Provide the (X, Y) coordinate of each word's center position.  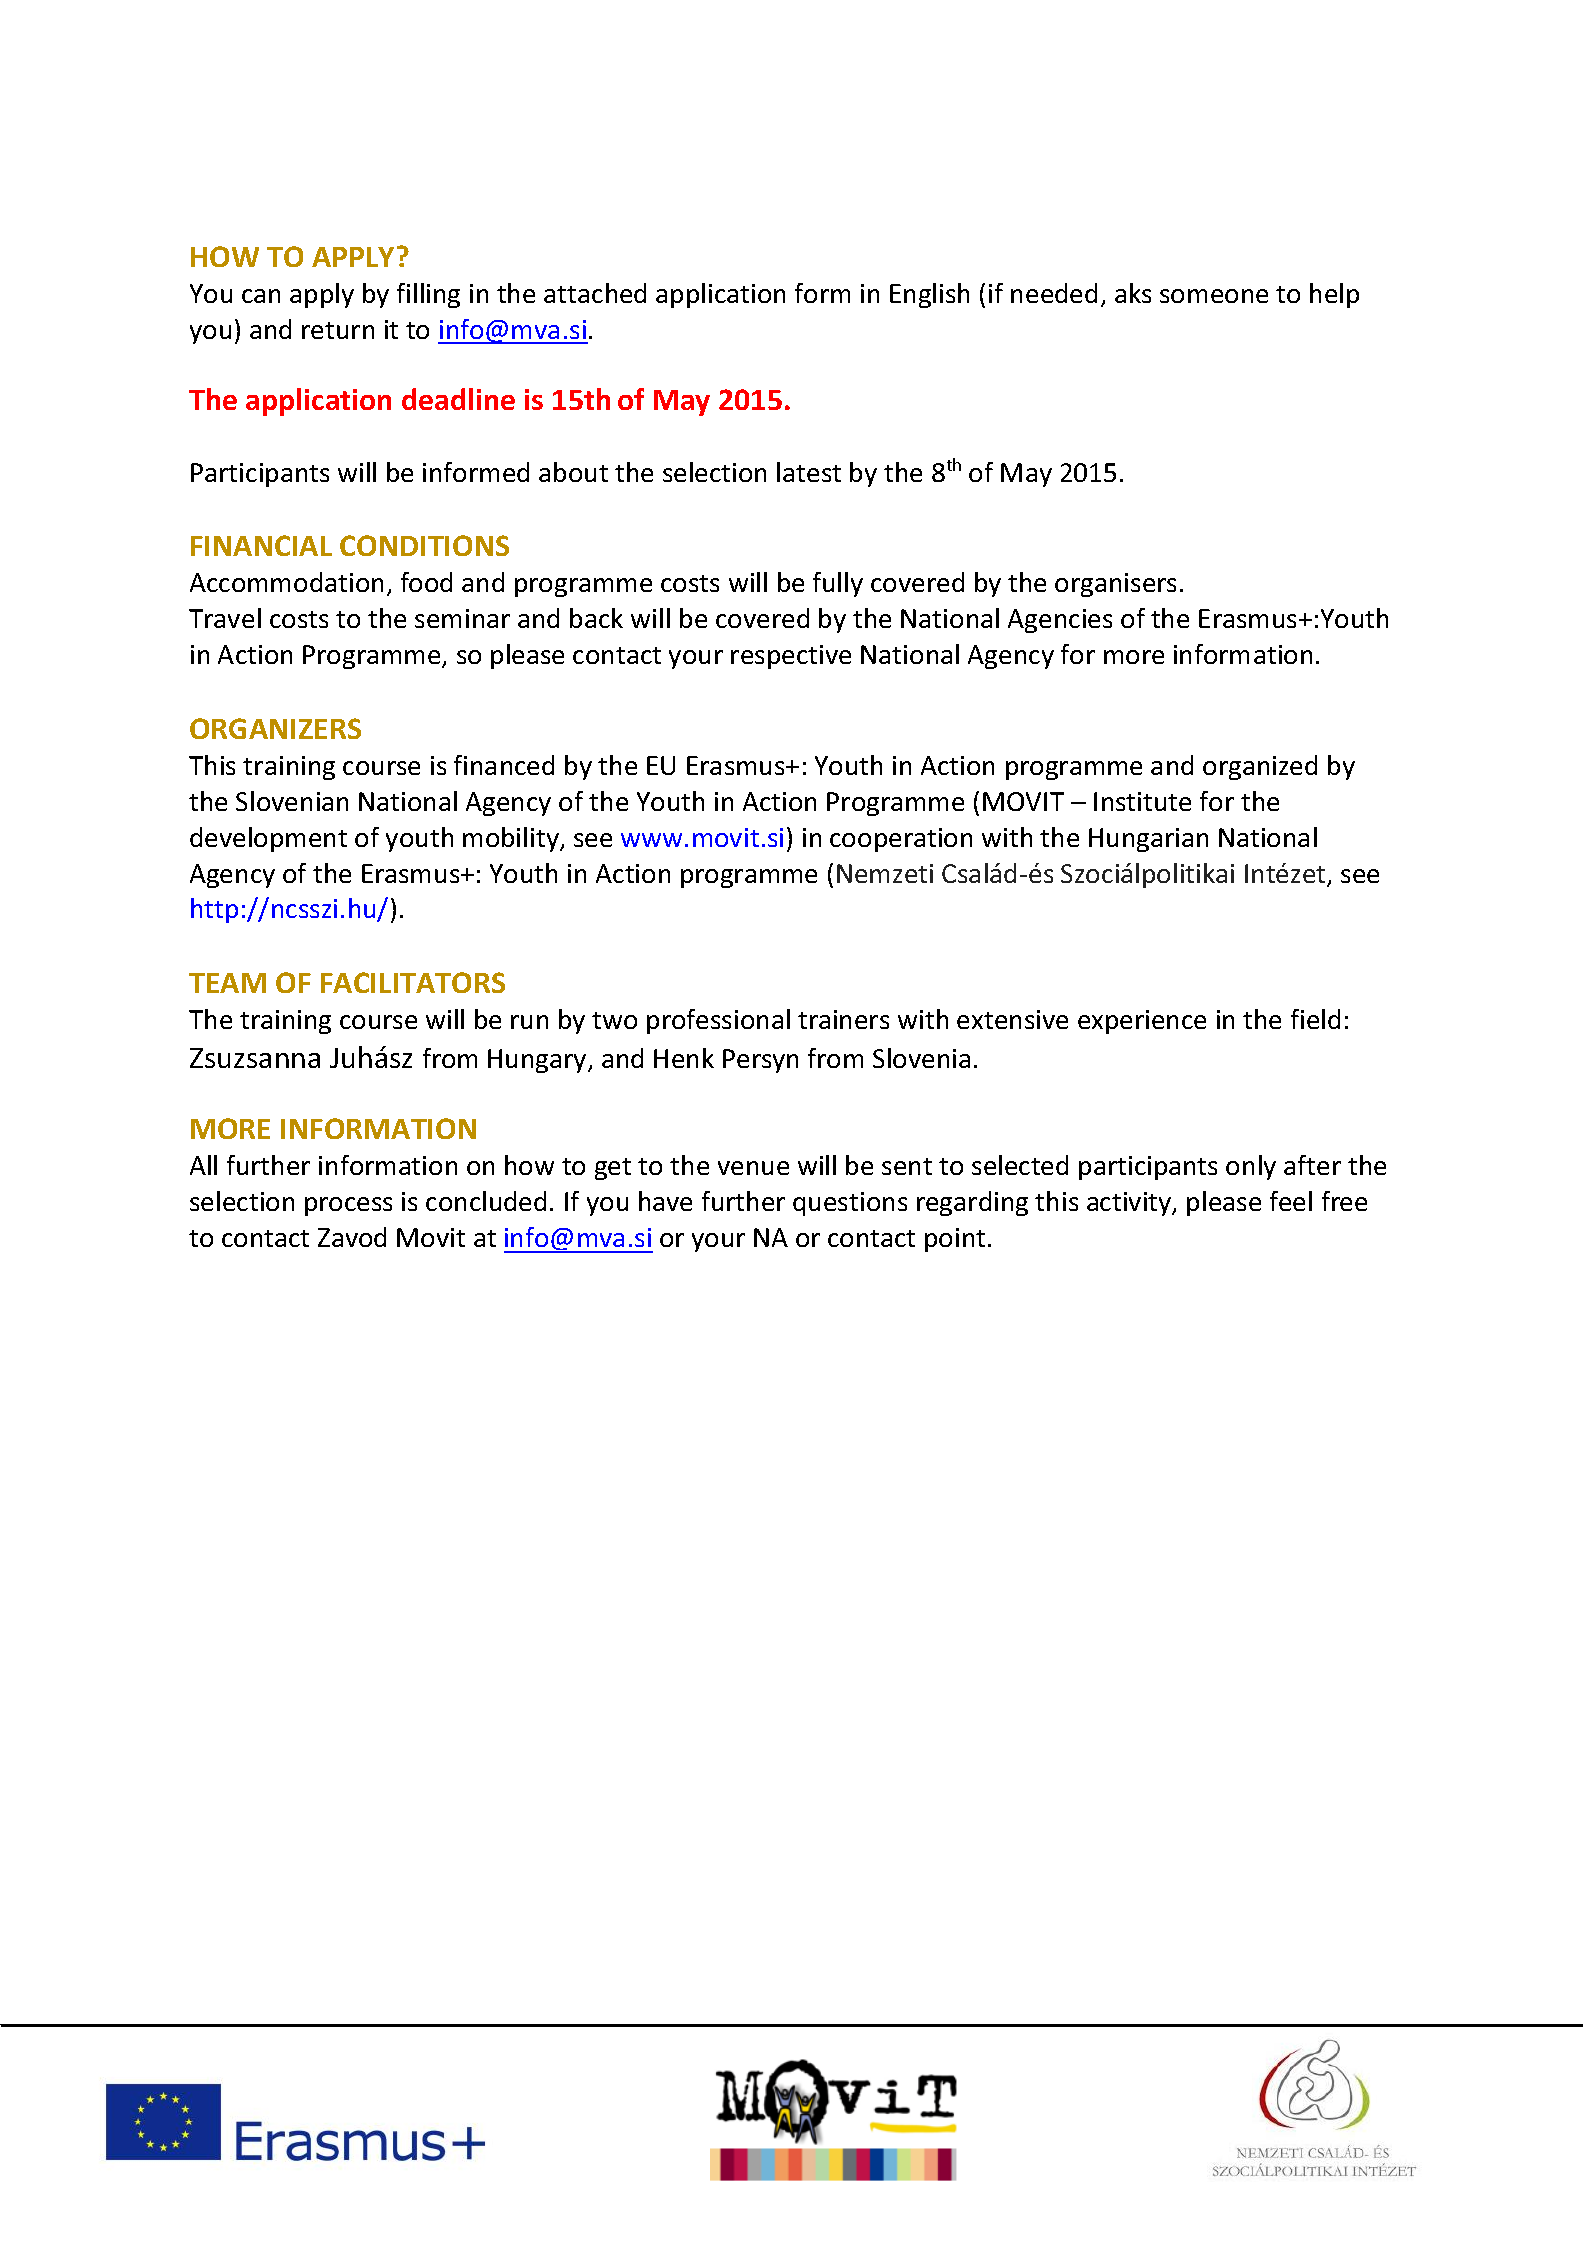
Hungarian (1148, 840)
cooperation (901, 840)
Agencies (1060, 621)
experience (1142, 1022)
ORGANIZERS (275, 728)
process (348, 1206)
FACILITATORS (413, 982)
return (338, 330)
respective (791, 657)
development (268, 839)
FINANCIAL (261, 545)
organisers (1115, 585)
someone (1214, 296)
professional (718, 1021)
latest (809, 472)
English (929, 295)
